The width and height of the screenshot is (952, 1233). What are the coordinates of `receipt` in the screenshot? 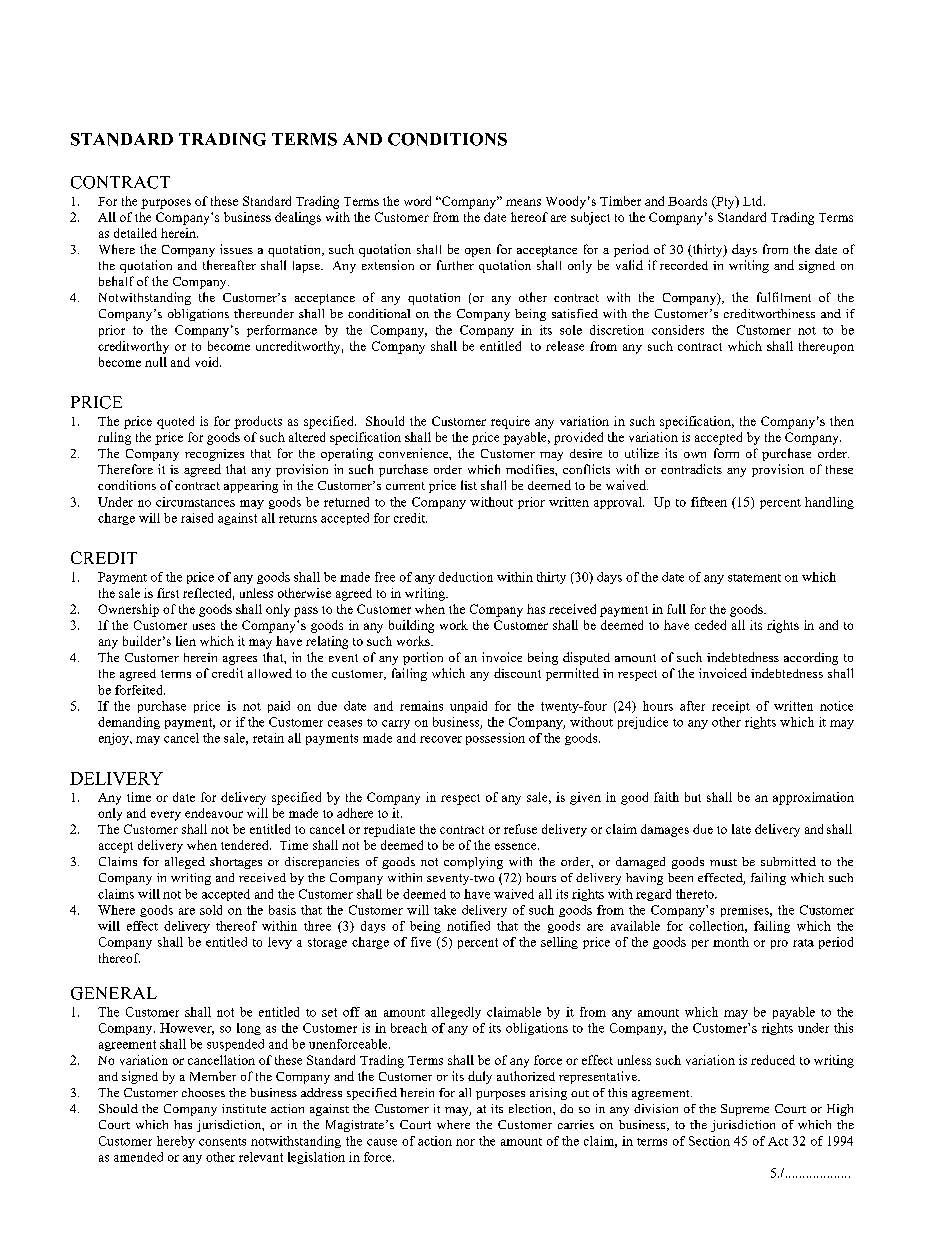 It's located at (731, 707).
